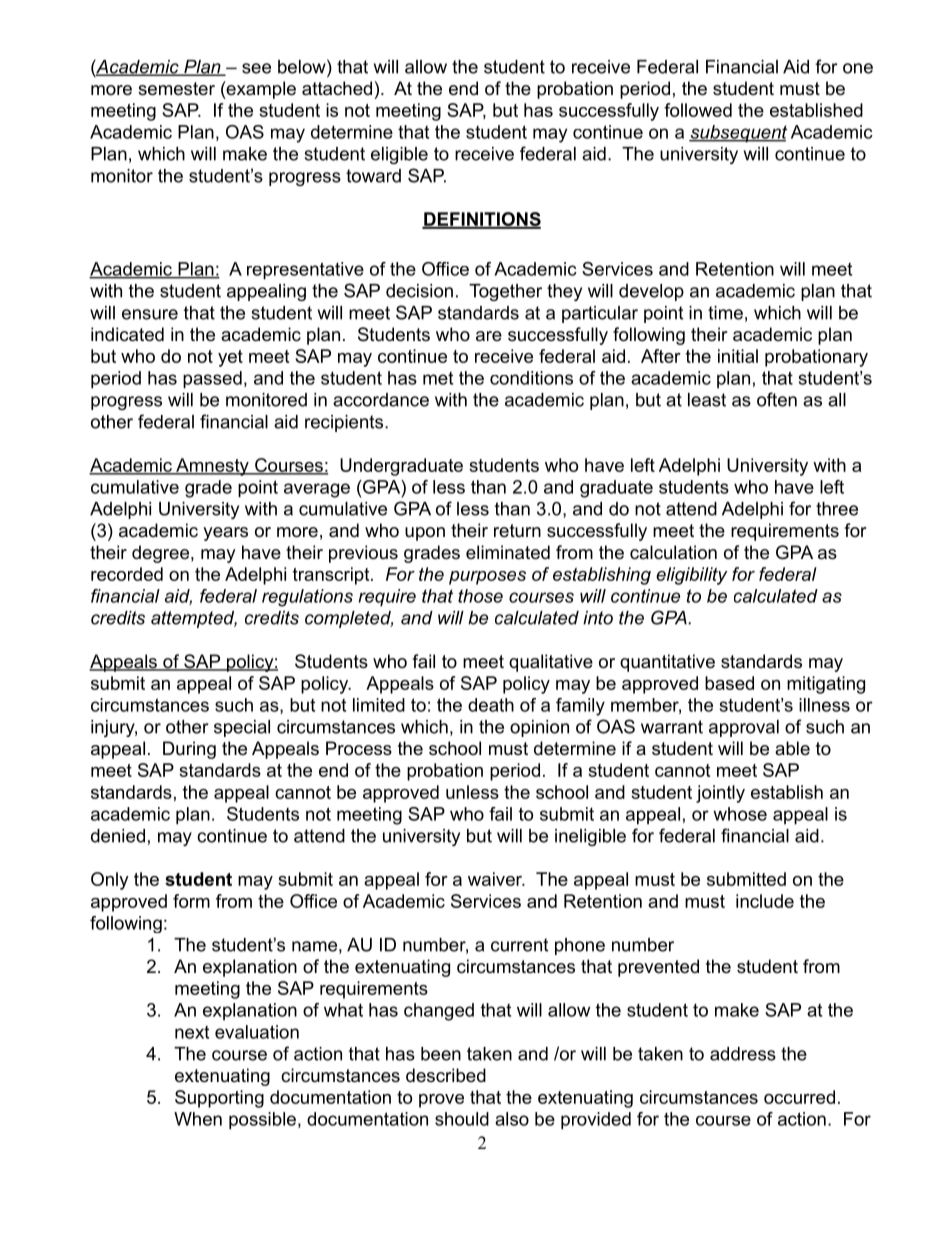 This image has width=952, height=1233. Describe the element at coordinates (212, 467) in the image. I see `Amnesty` at that location.
